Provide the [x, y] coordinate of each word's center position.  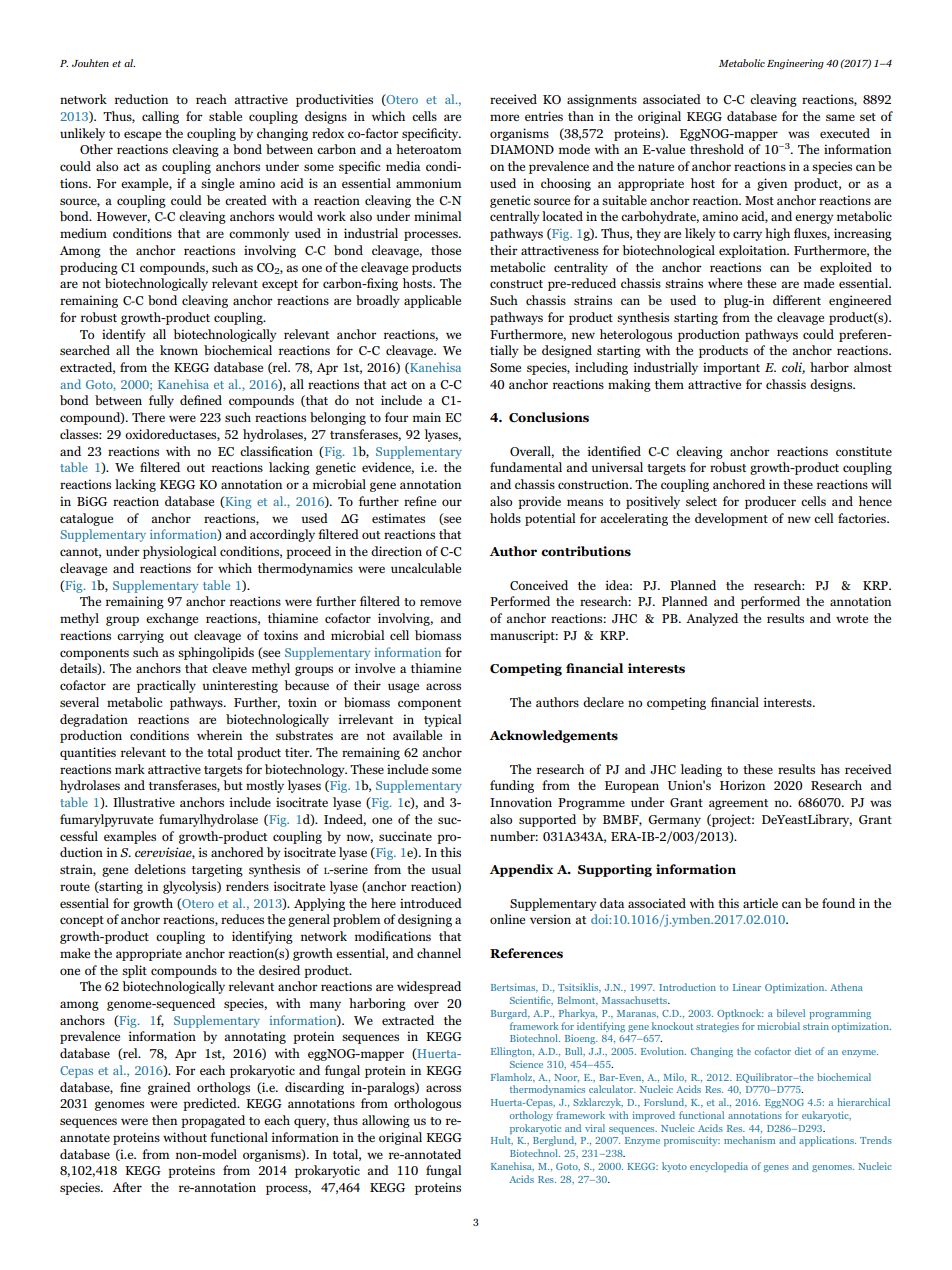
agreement [738, 804]
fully [161, 401]
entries [544, 116]
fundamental [526, 467]
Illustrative [144, 802]
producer [770, 502]
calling [160, 117]
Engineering [795, 64]
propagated [213, 1121]
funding [512, 786]
